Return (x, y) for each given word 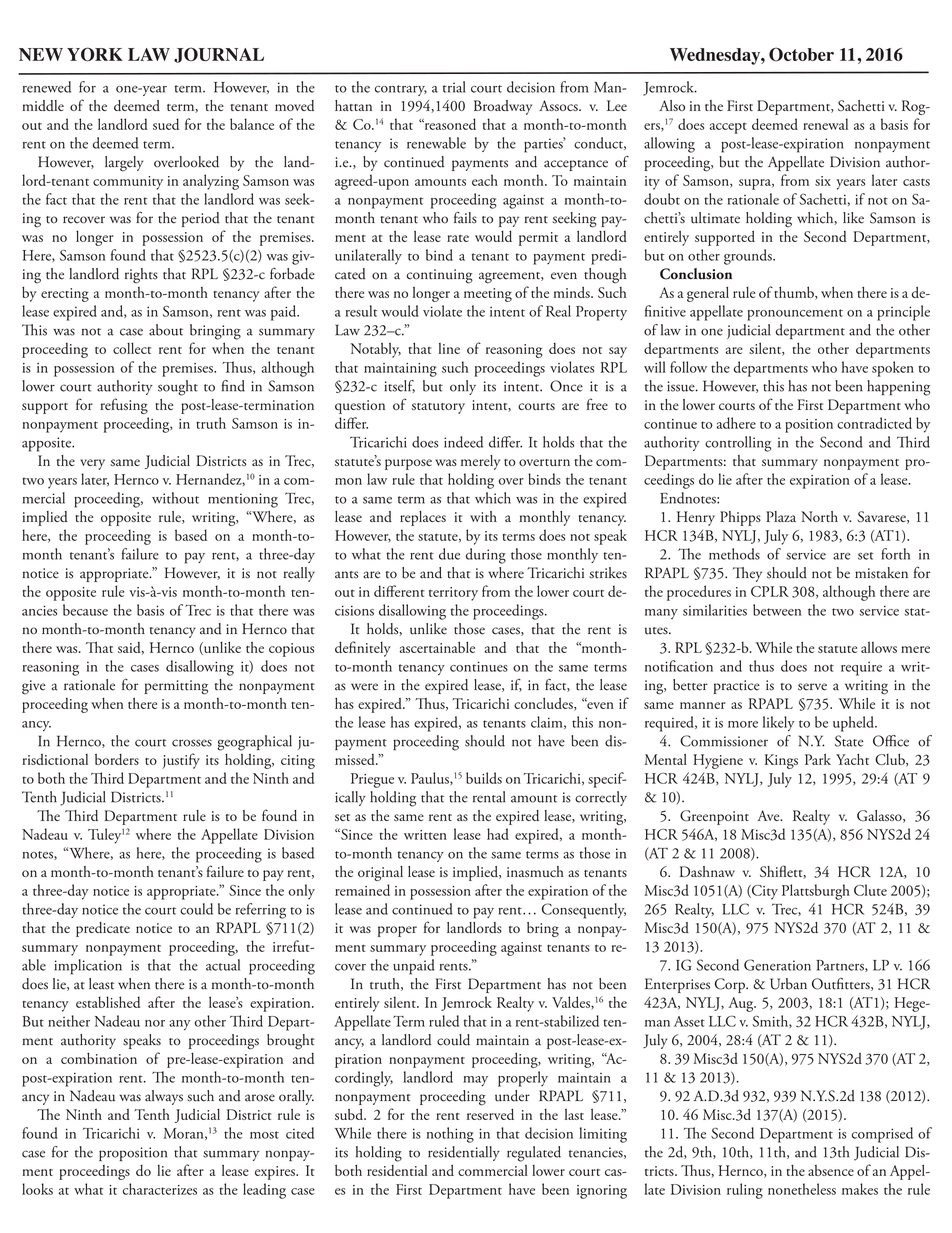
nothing (450, 1135)
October (801, 54)
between (777, 610)
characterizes (160, 1189)
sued (166, 124)
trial (454, 87)
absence (831, 1170)
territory (453, 594)
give (34, 687)
